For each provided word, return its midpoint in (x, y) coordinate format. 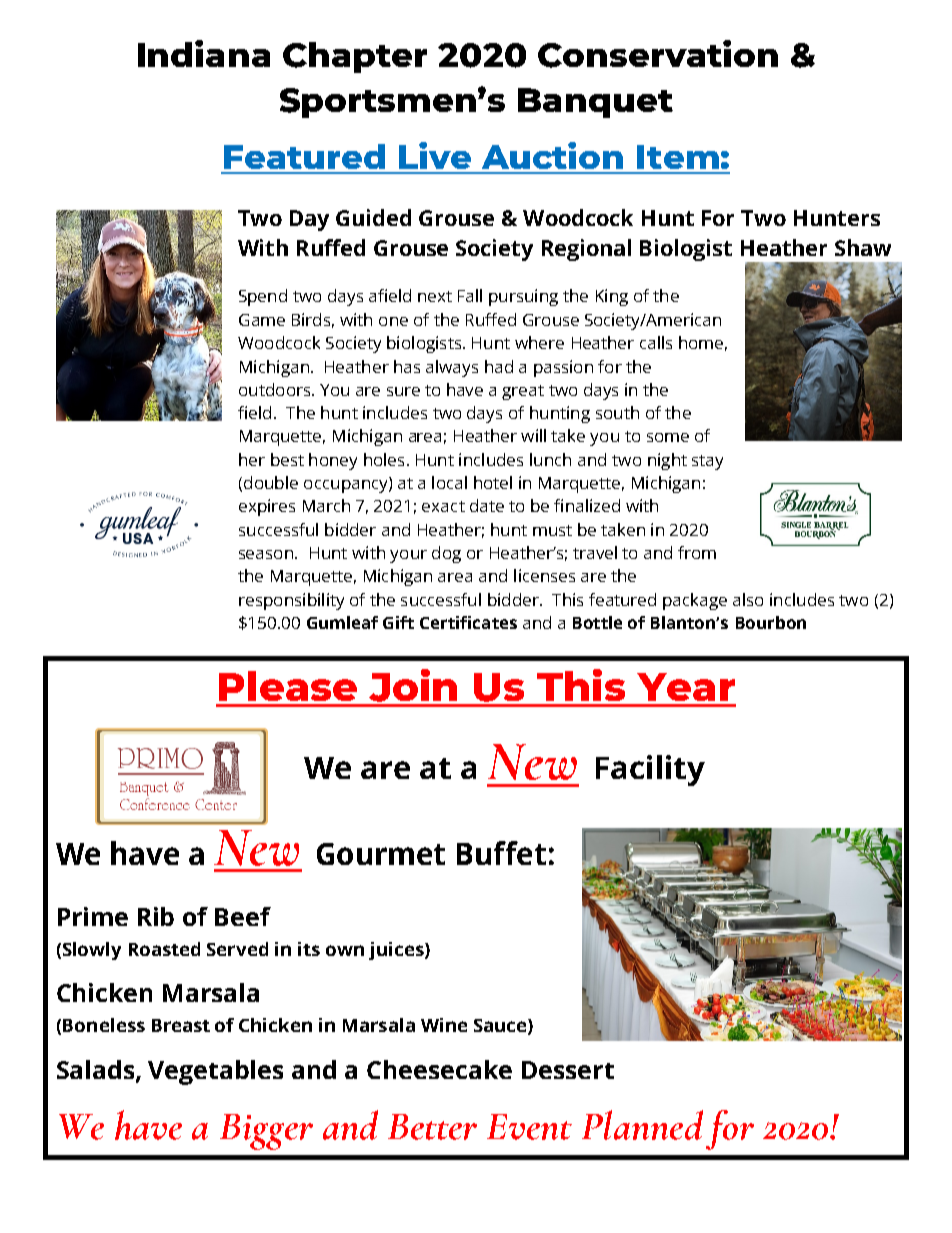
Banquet (595, 103)
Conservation (658, 54)
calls (656, 342)
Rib (156, 916)
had (499, 366)
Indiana (204, 53)
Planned (642, 1125)
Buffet (501, 853)
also (748, 599)
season (267, 554)
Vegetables (215, 1072)
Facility (650, 770)
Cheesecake (439, 1069)
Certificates (468, 622)
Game (262, 320)
